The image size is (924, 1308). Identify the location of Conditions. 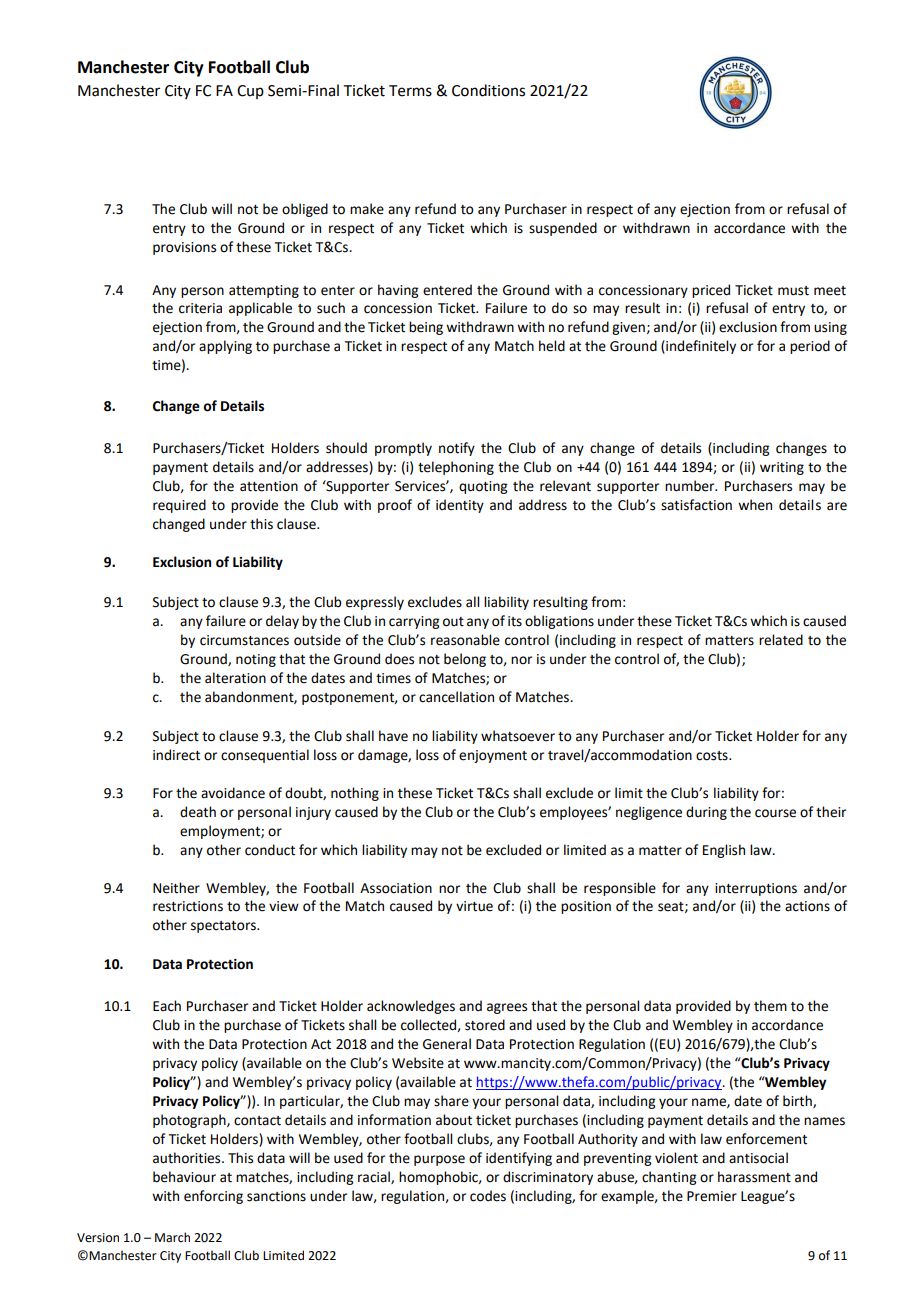
(488, 90).
